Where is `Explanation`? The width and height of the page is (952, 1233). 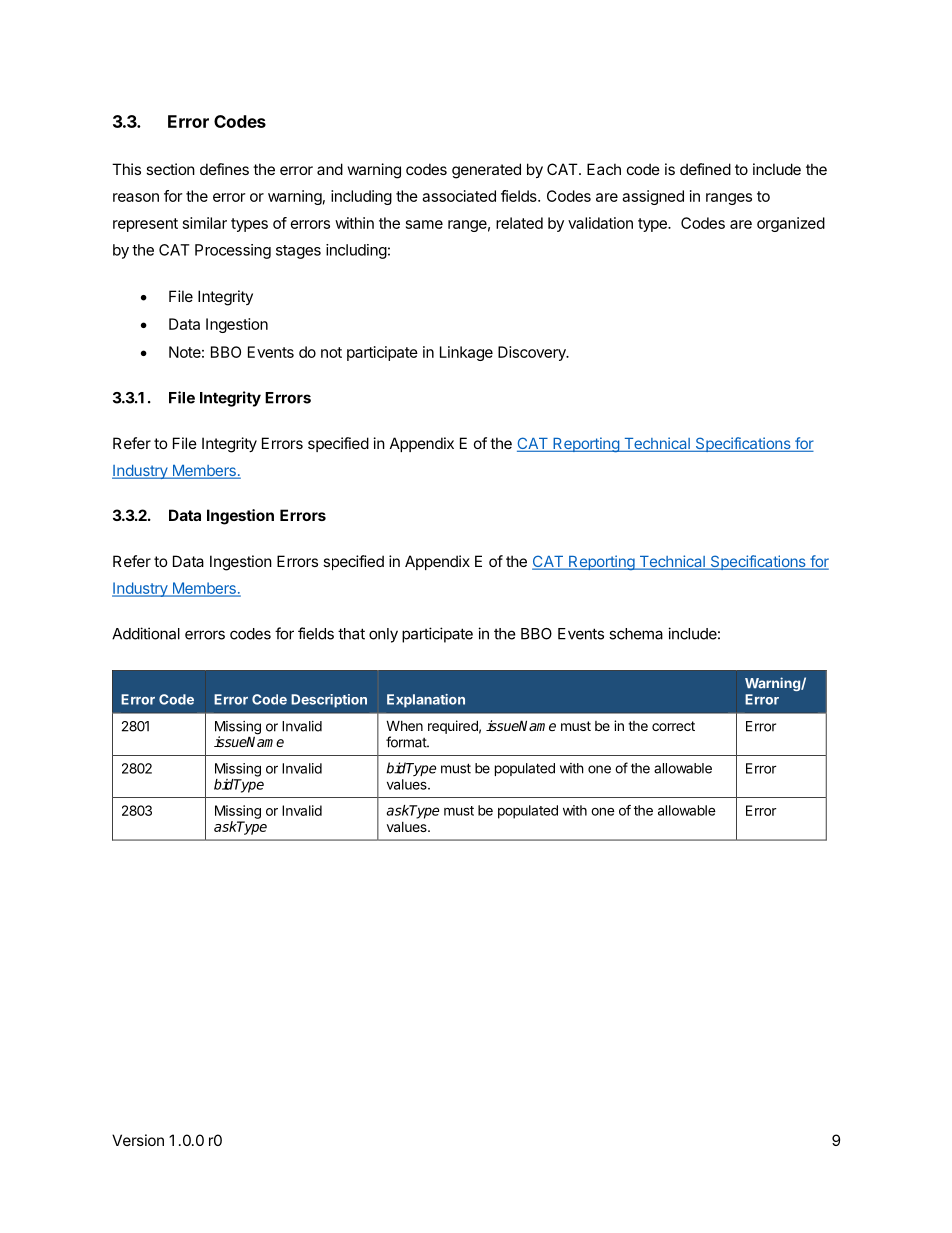
Explanation is located at coordinates (426, 701).
